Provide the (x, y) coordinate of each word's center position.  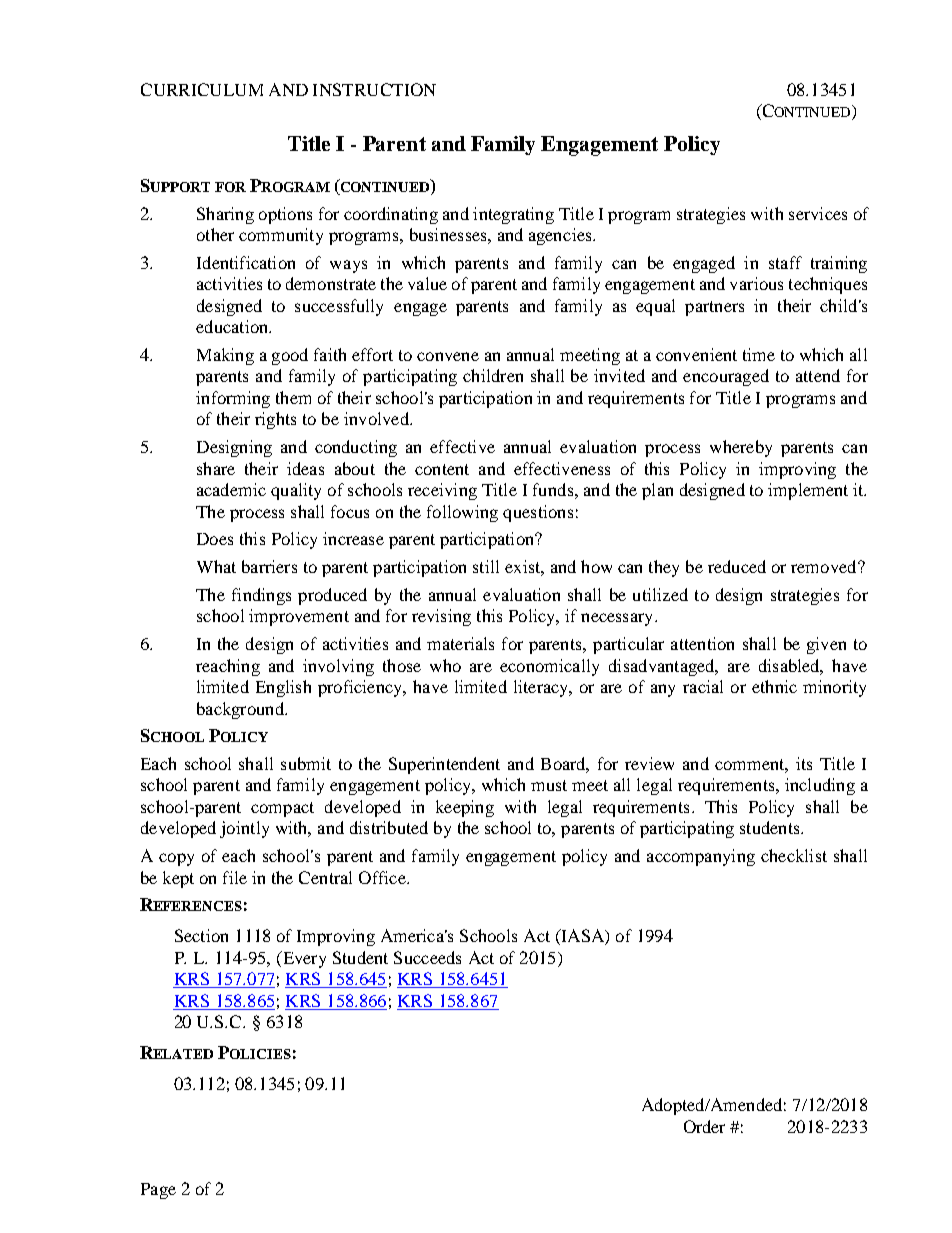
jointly (244, 829)
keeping (465, 808)
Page (158, 1191)
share (216, 468)
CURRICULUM (202, 89)
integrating (513, 215)
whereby (741, 448)
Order (704, 1126)
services (818, 213)
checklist (794, 855)
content (442, 469)
